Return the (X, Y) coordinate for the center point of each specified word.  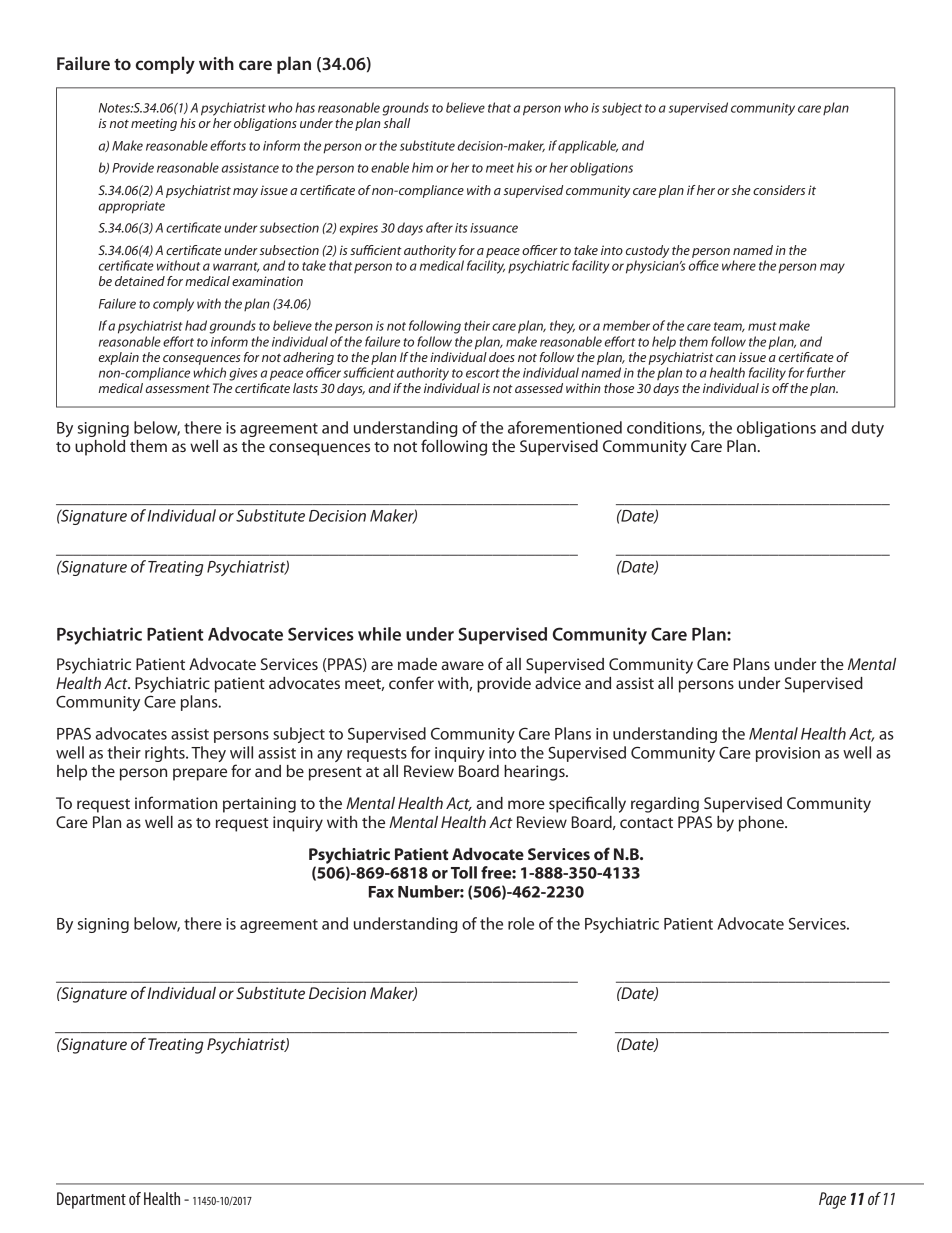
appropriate (131, 207)
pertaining (259, 805)
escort (483, 373)
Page (832, 1200)
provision (788, 754)
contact (646, 823)
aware (462, 665)
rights (166, 754)
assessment (178, 389)
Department (91, 1200)
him (422, 167)
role (521, 923)
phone (762, 824)
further (826, 372)
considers (779, 190)
